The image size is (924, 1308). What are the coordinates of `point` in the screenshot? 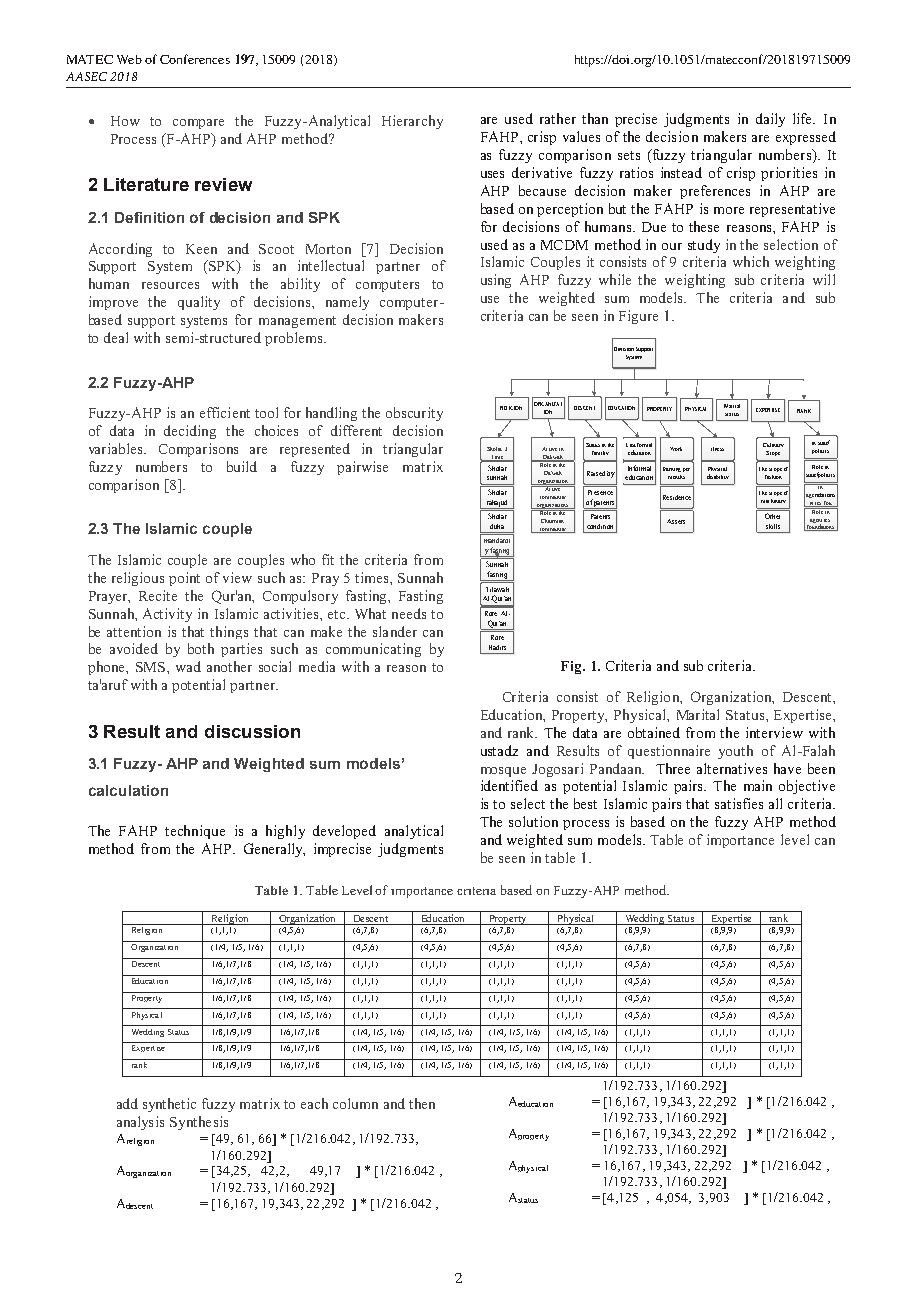 It's located at (184, 579).
